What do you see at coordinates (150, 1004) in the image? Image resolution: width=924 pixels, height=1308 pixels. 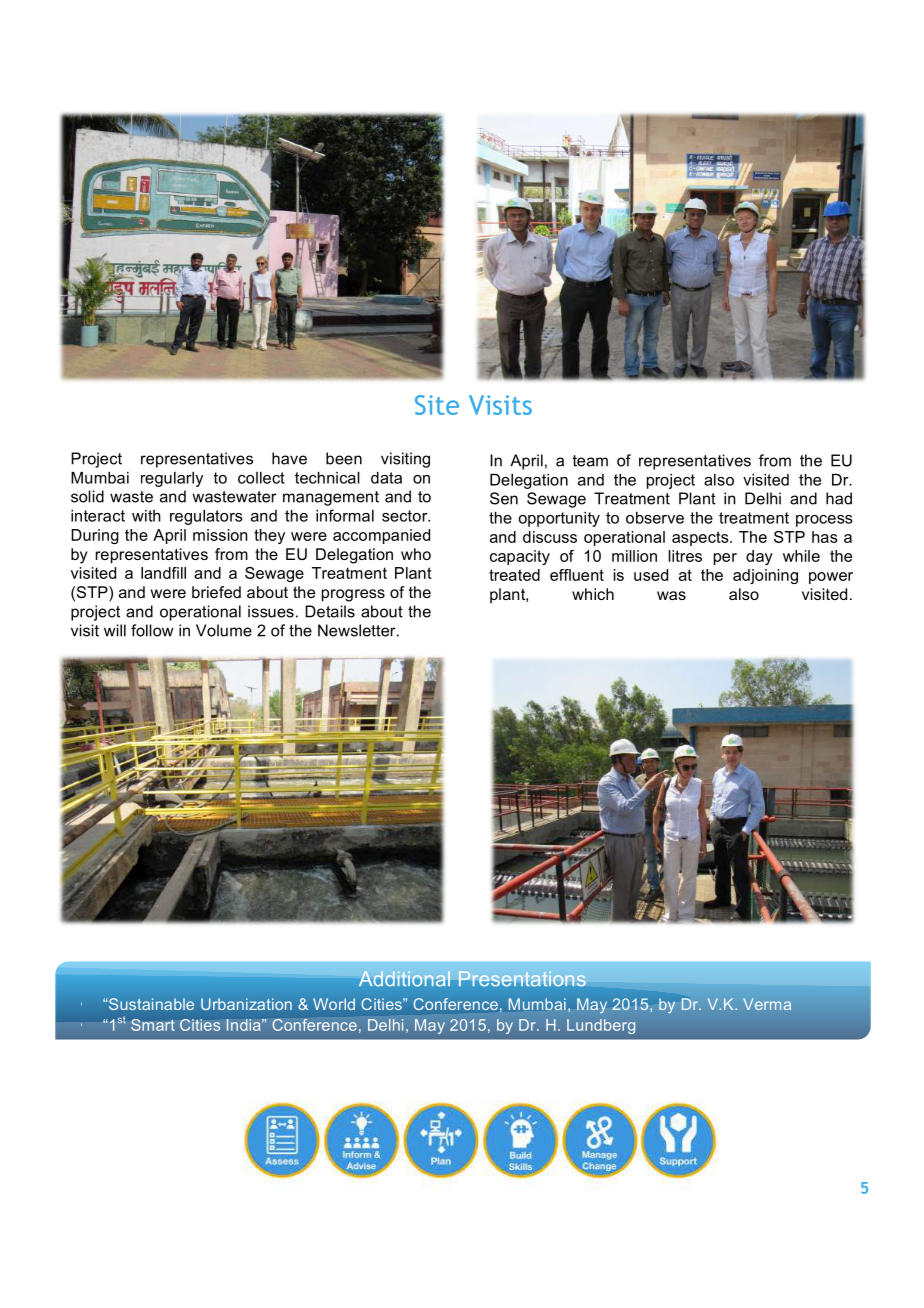 I see `Sustainable` at bounding box center [150, 1004].
